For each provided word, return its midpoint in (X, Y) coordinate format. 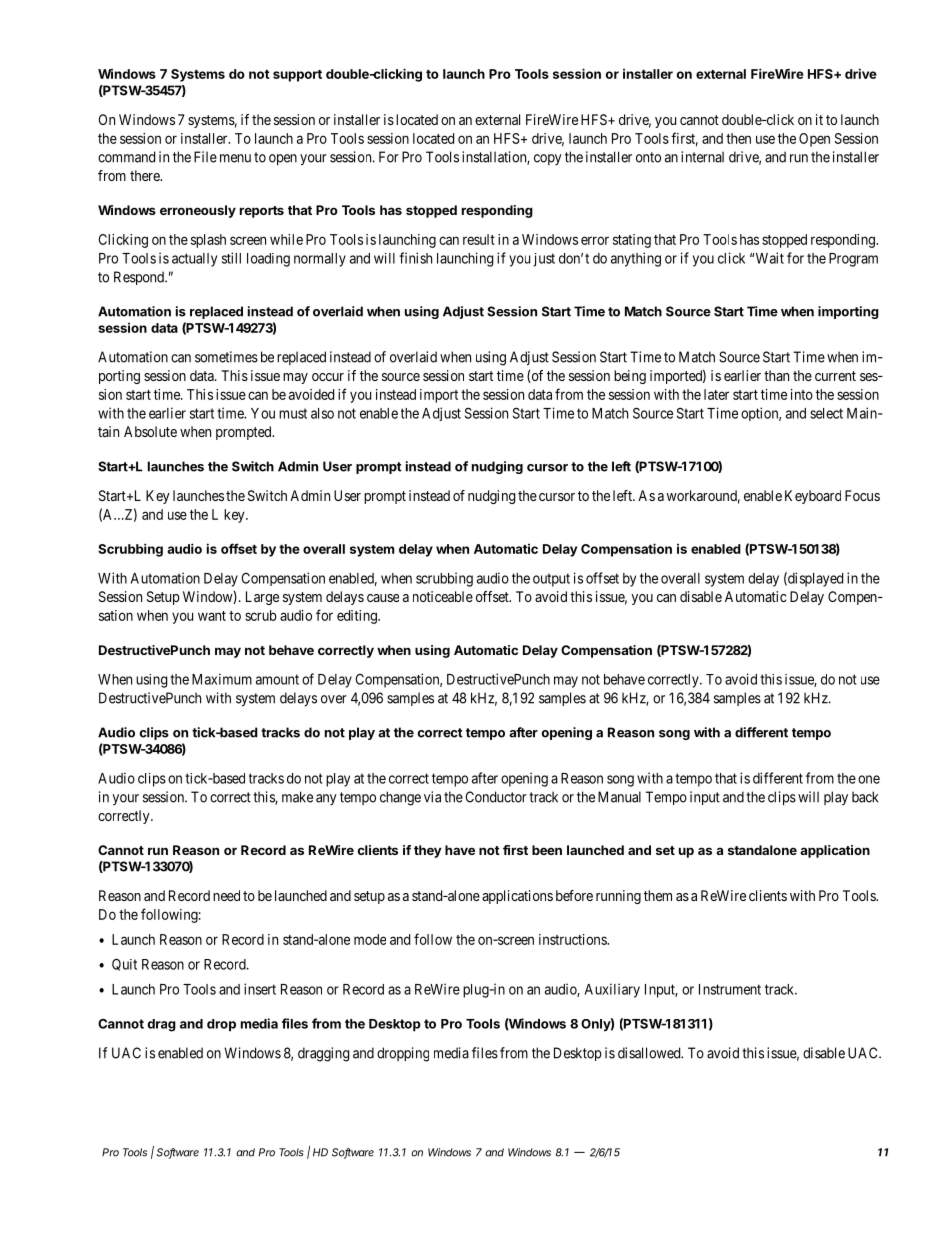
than (776, 375)
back (865, 797)
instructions (573, 939)
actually (194, 260)
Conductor (496, 797)
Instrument (730, 989)
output (551, 580)
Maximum (222, 679)
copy (548, 159)
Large (262, 598)
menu (235, 158)
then (738, 138)
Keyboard (813, 497)
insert (260, 989)
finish (415, 258)
